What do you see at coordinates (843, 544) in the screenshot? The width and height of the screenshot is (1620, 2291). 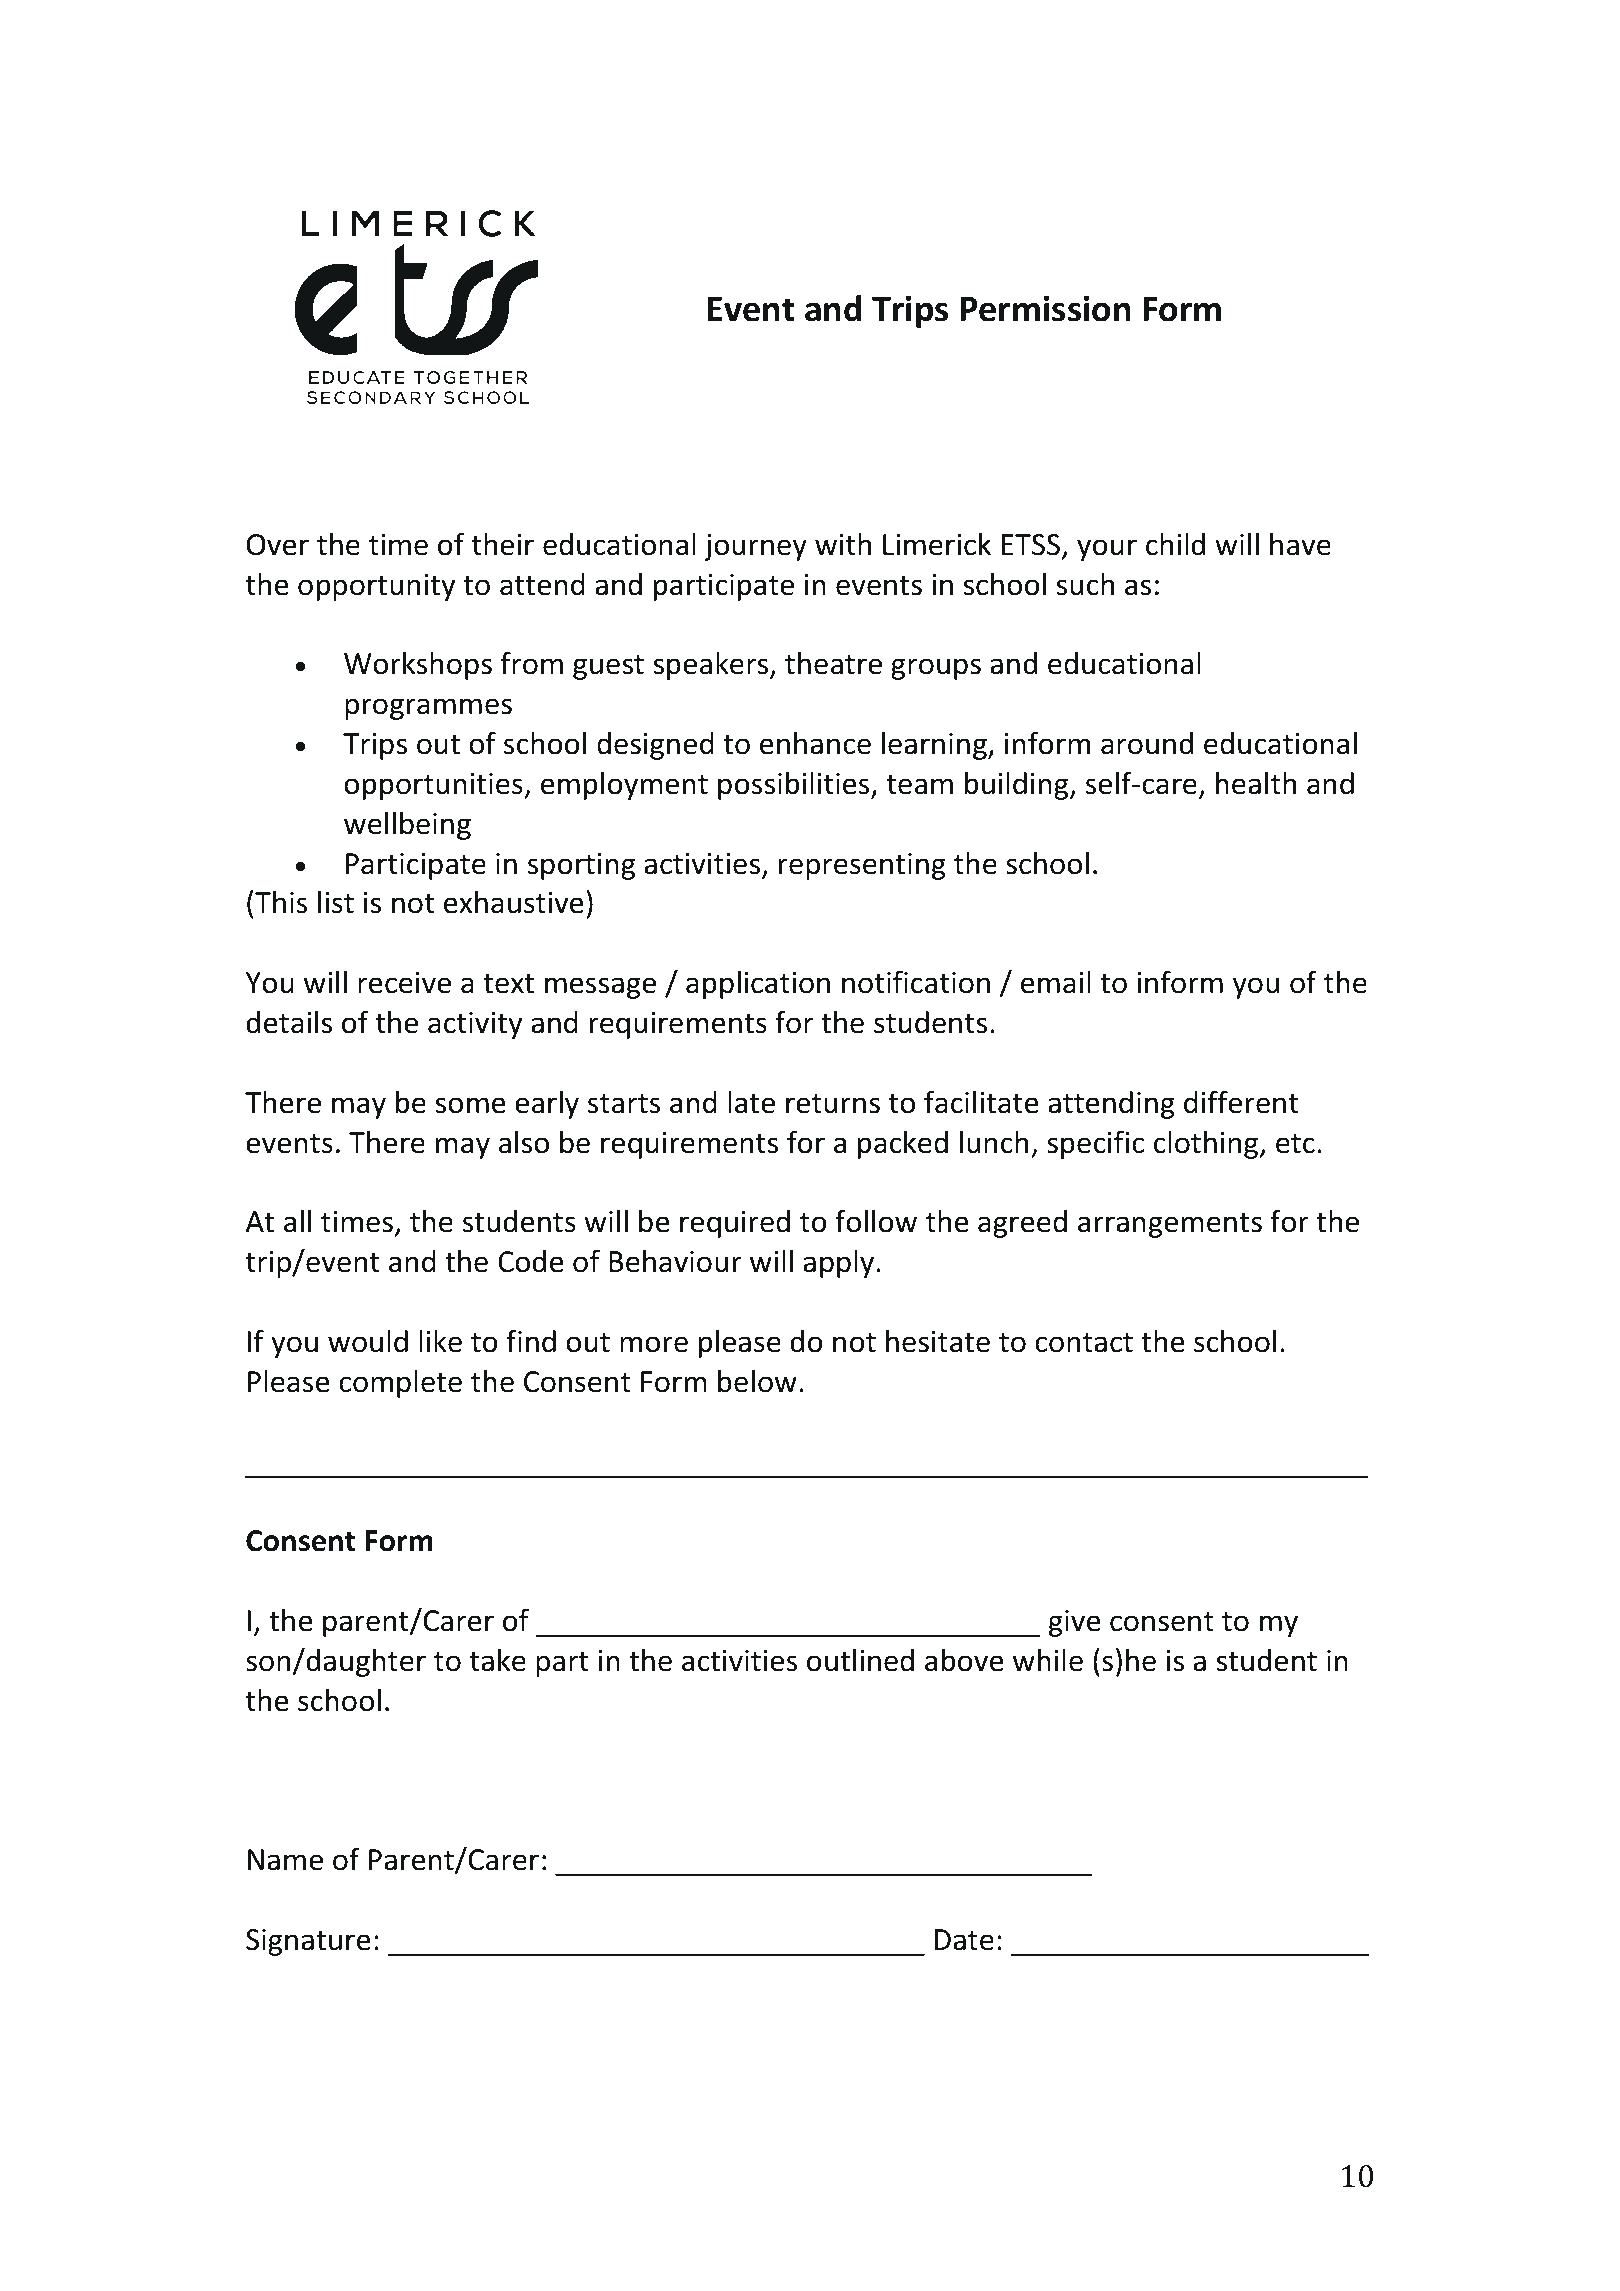 I see `with` at bounding box center [843, 544].
